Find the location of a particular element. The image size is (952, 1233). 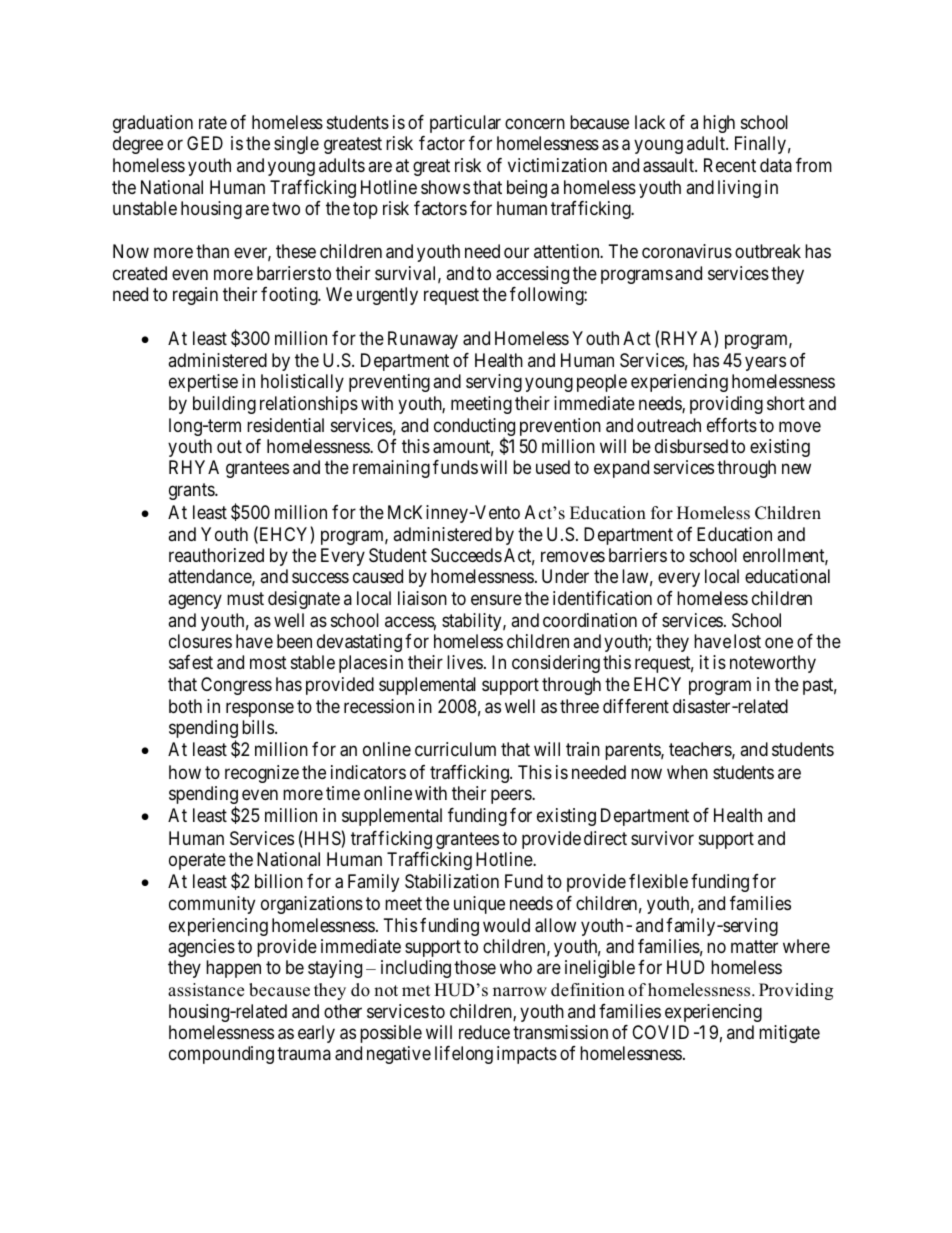

must is located at coordinates (245, 599).
